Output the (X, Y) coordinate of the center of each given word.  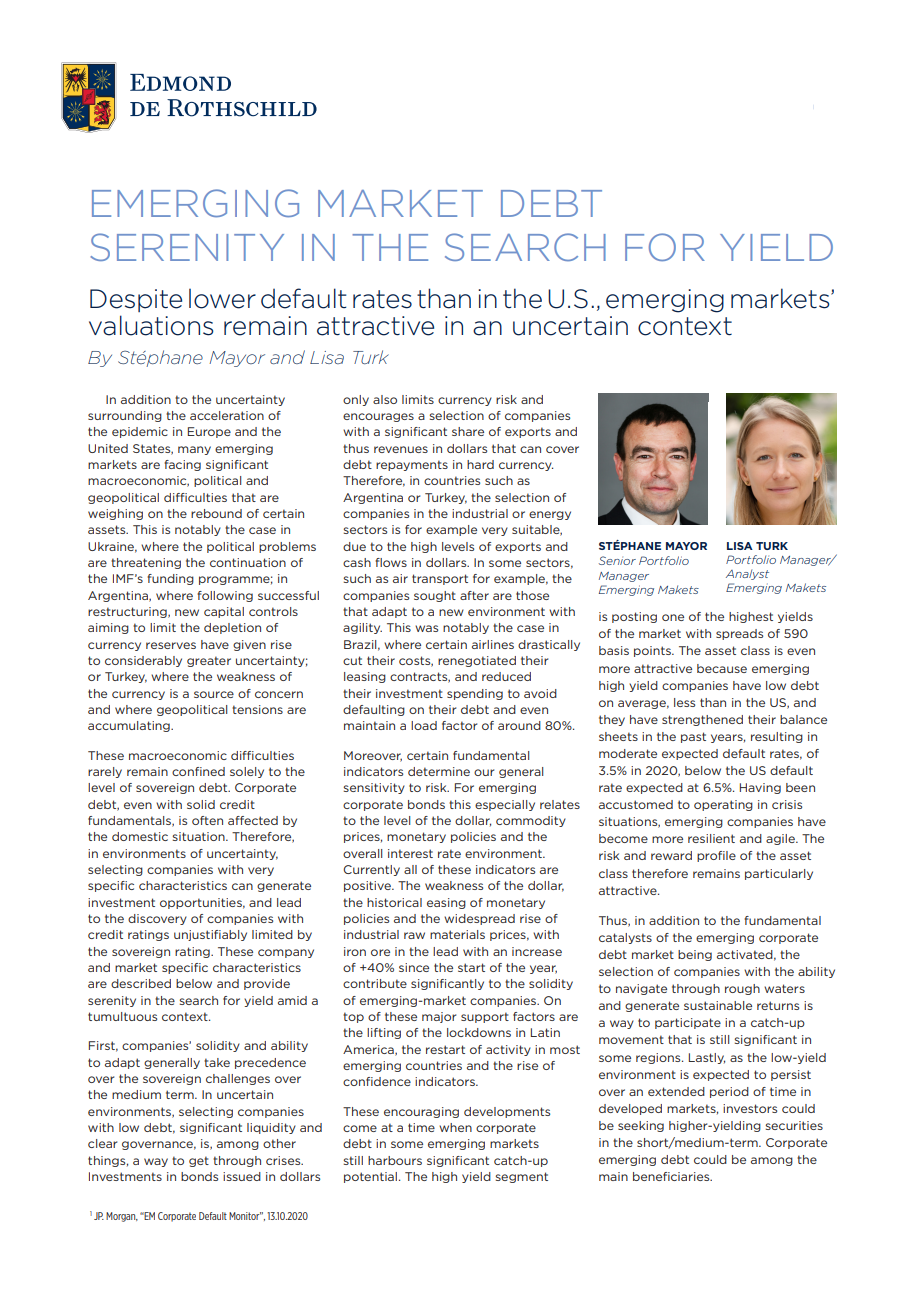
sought (435, 596)
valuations (151, 325)
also (385, 399)
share (468, 431)
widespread (479, 919)
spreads (739, 634)
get (199, 1161)
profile (716, 856)
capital (224, 612)
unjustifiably (210, 935)
